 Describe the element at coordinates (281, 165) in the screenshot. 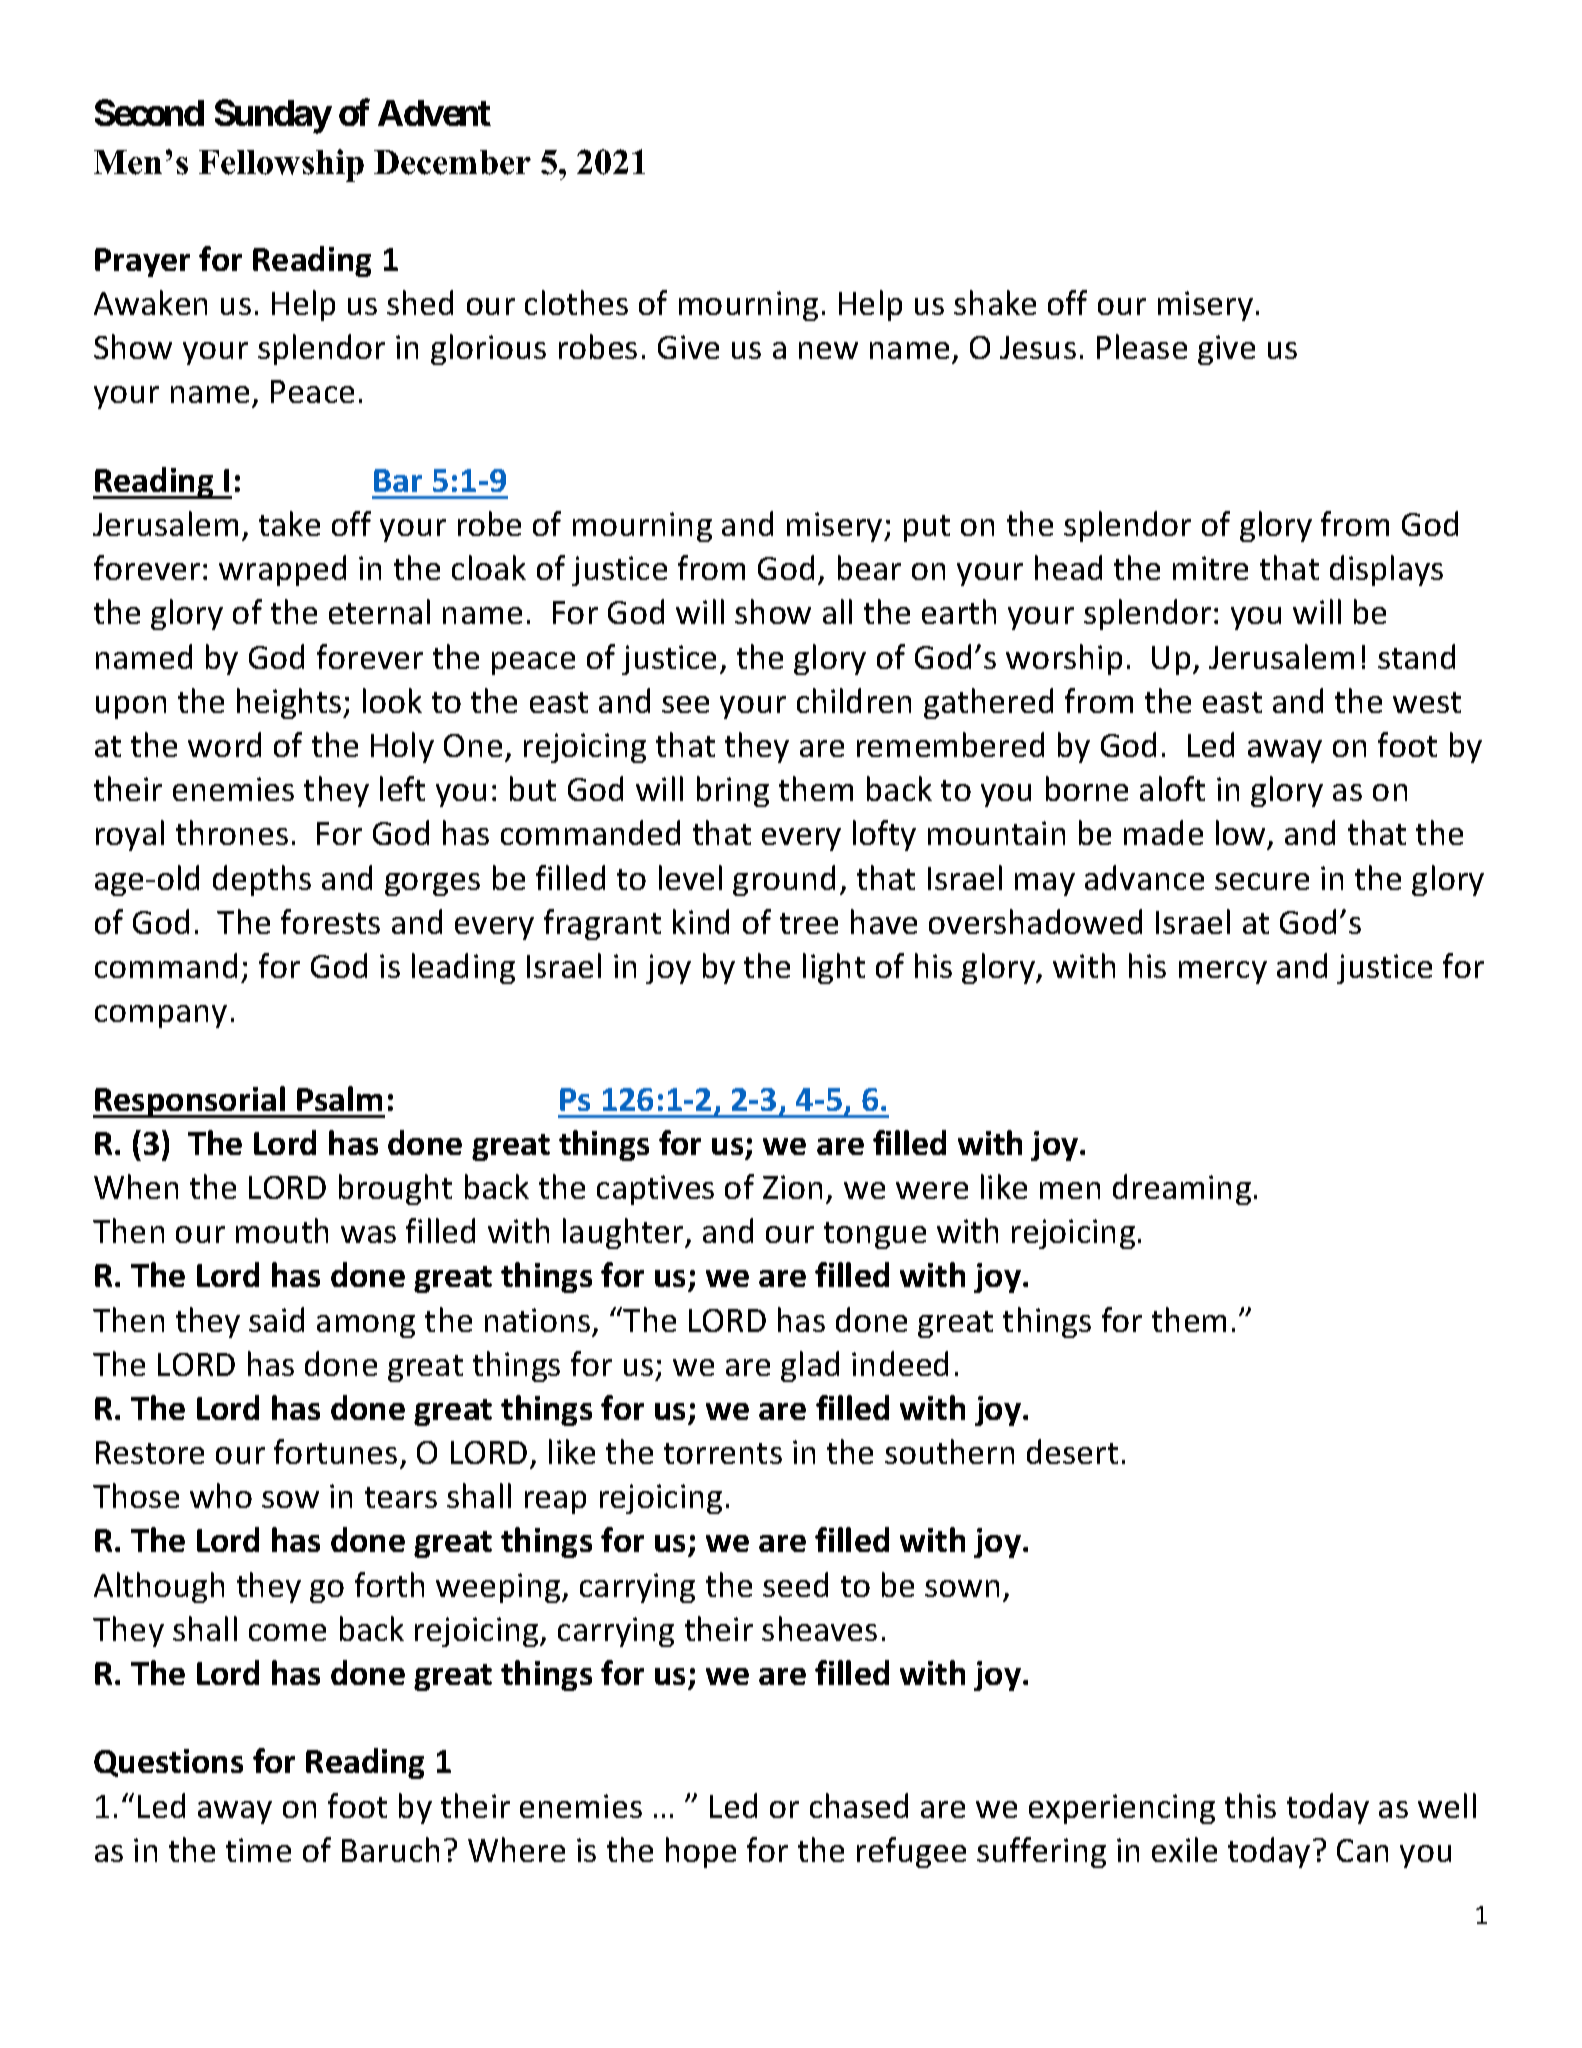

I see `Fellowship` at that location.
